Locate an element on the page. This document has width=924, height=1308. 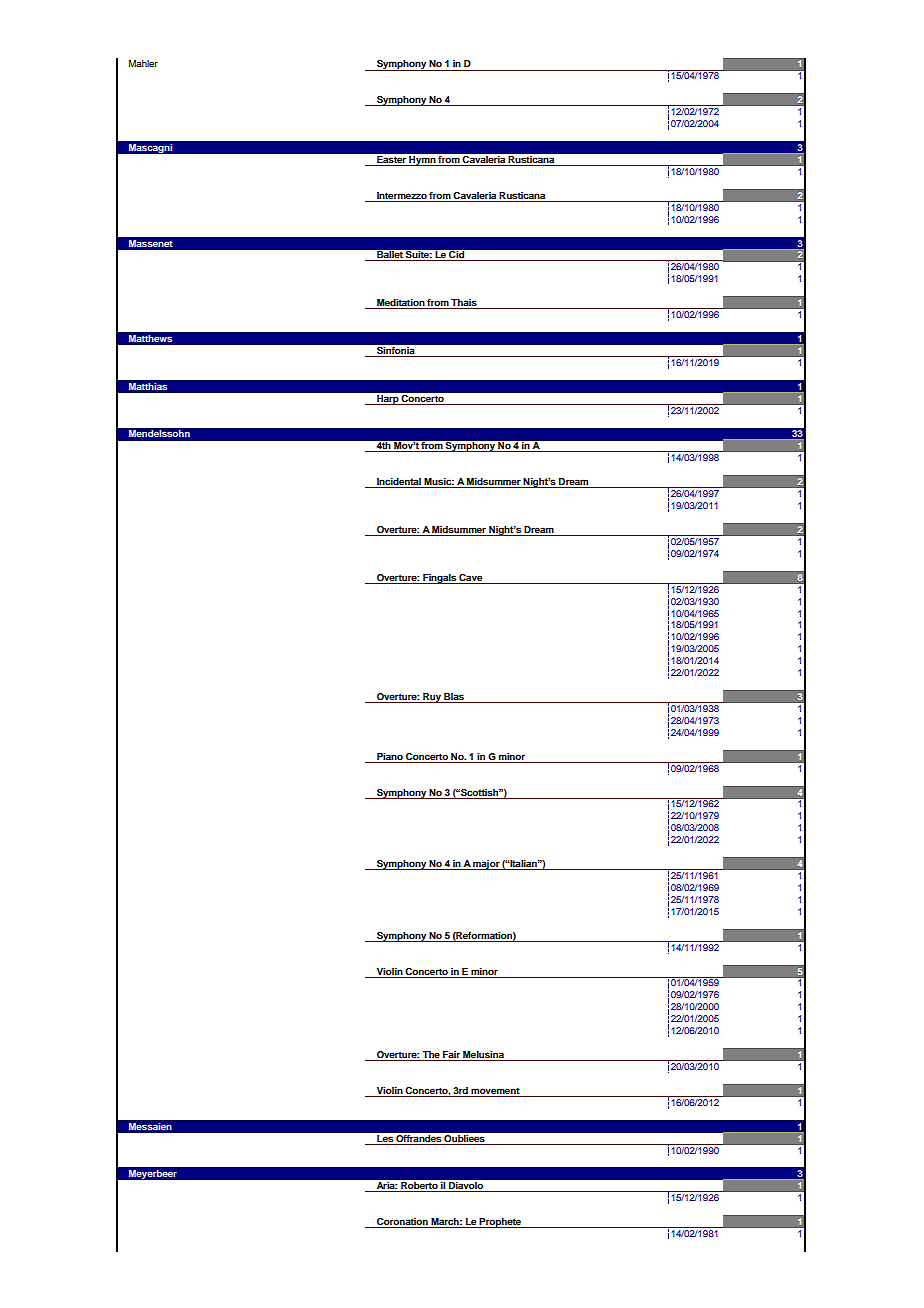
Coronation is located at coordinates (402, 1223).
